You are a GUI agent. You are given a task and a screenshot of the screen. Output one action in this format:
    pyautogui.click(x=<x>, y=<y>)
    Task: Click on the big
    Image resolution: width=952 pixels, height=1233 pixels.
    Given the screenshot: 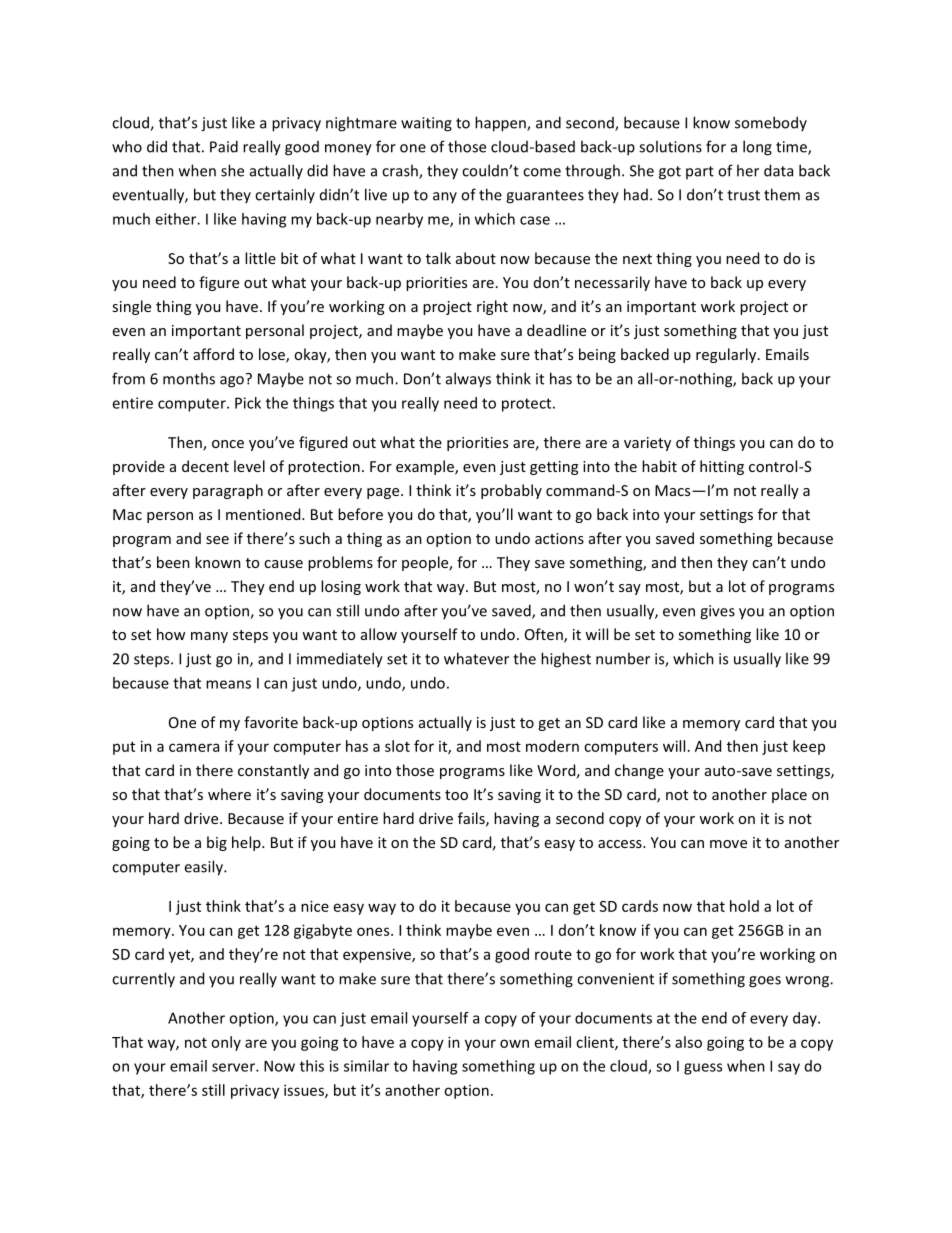 What is the action you would take?
    pyautogui.click(x=217, y=843)
